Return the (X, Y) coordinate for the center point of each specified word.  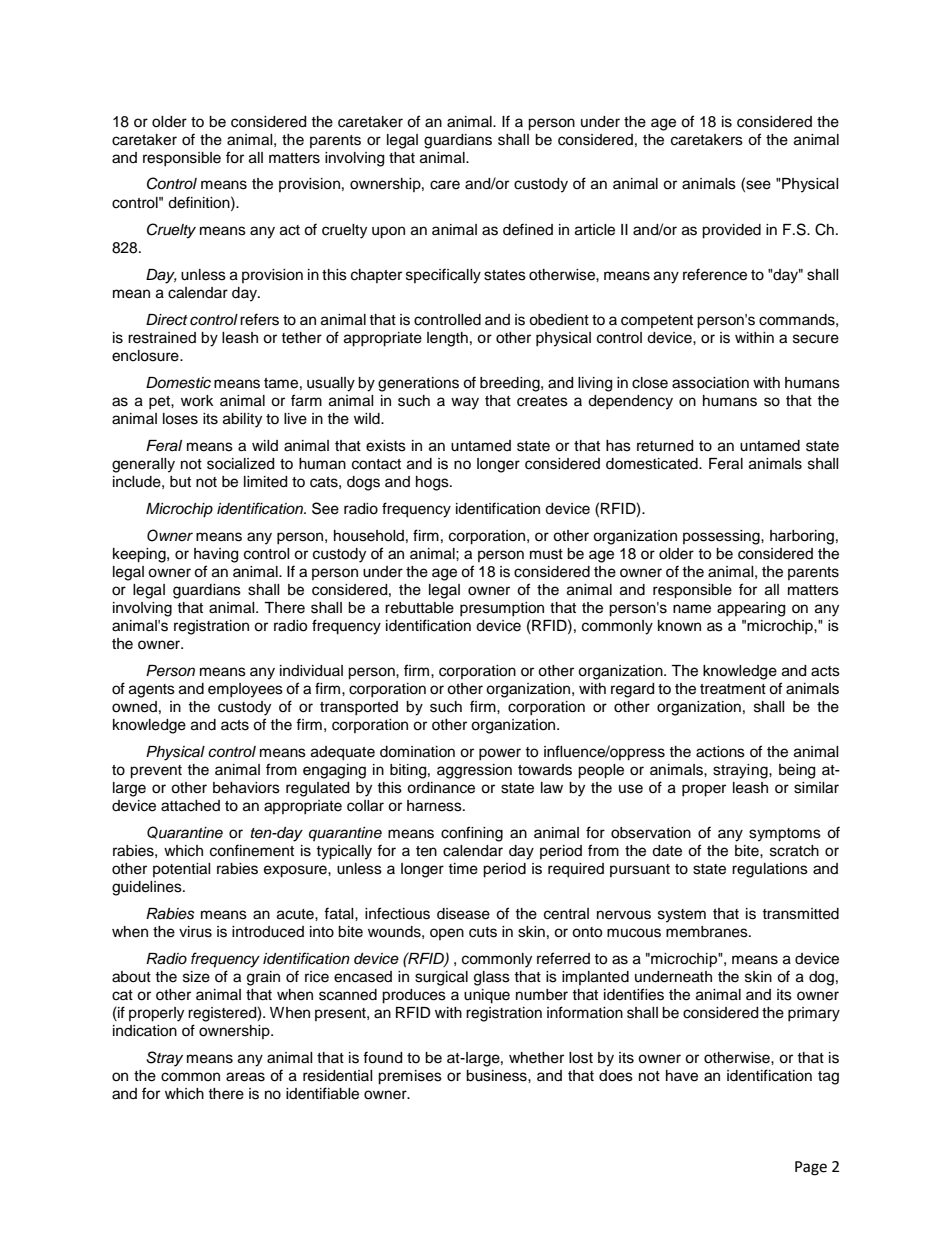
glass (492, 978)
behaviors (246, 788)
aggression (474, 771)
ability (242, 420)
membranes (708, 932)
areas (245, 1077)
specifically (443, 276)
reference (715, 274)
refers (259, 319)
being (797, 771)
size (196, 977)
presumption (502, 609)
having (216, 555)
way (465, 403)
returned (665, 446)
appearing (751, 609)
